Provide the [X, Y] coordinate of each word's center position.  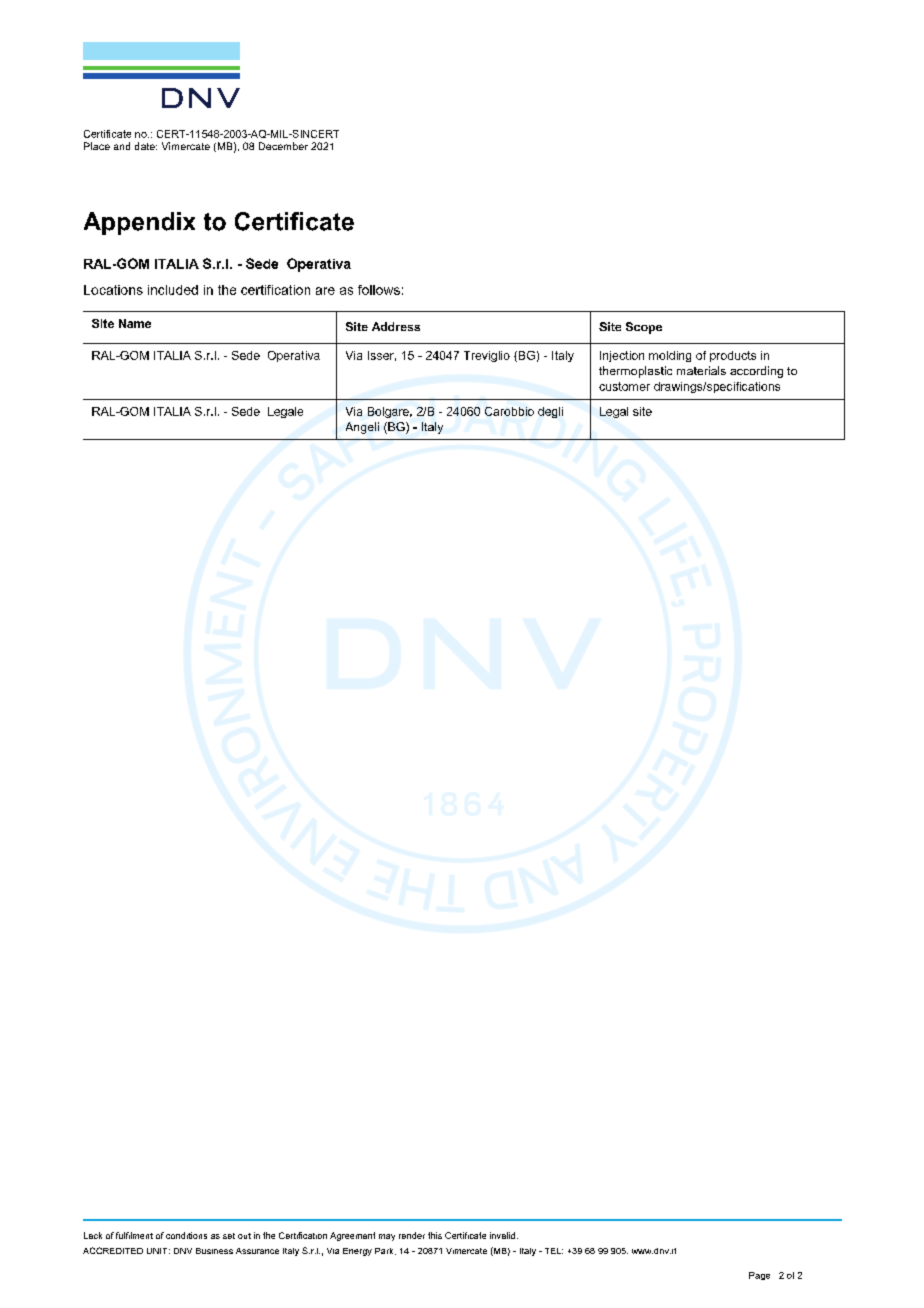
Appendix [139, 223]
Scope [644, 328]
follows [379, 290]
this [435, 1235]
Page [759, 1276]
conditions [186, 1235]
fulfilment [134, 1235]
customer [624, 386]
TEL [554, 1251]
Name [135, 323]
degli [550, 412]
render [412, 1235]
